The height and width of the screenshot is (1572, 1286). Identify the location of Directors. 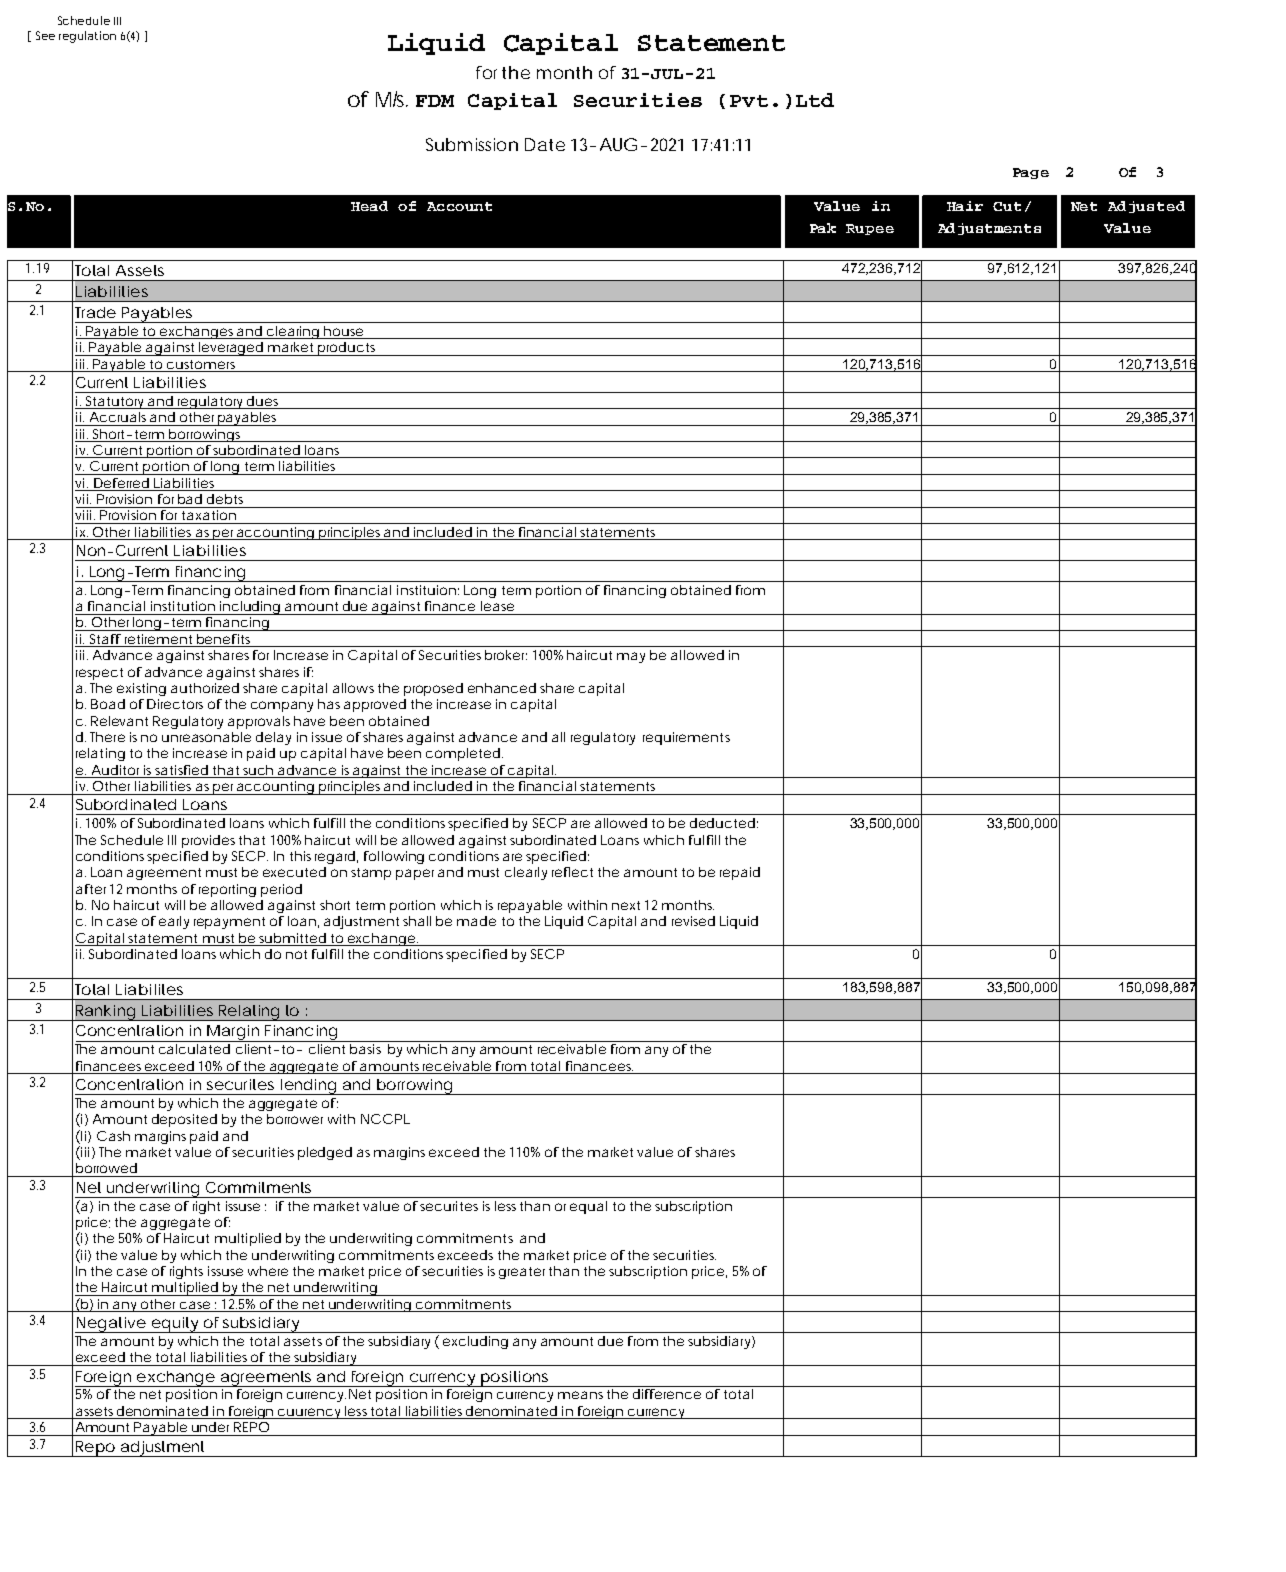
(175, 704).
